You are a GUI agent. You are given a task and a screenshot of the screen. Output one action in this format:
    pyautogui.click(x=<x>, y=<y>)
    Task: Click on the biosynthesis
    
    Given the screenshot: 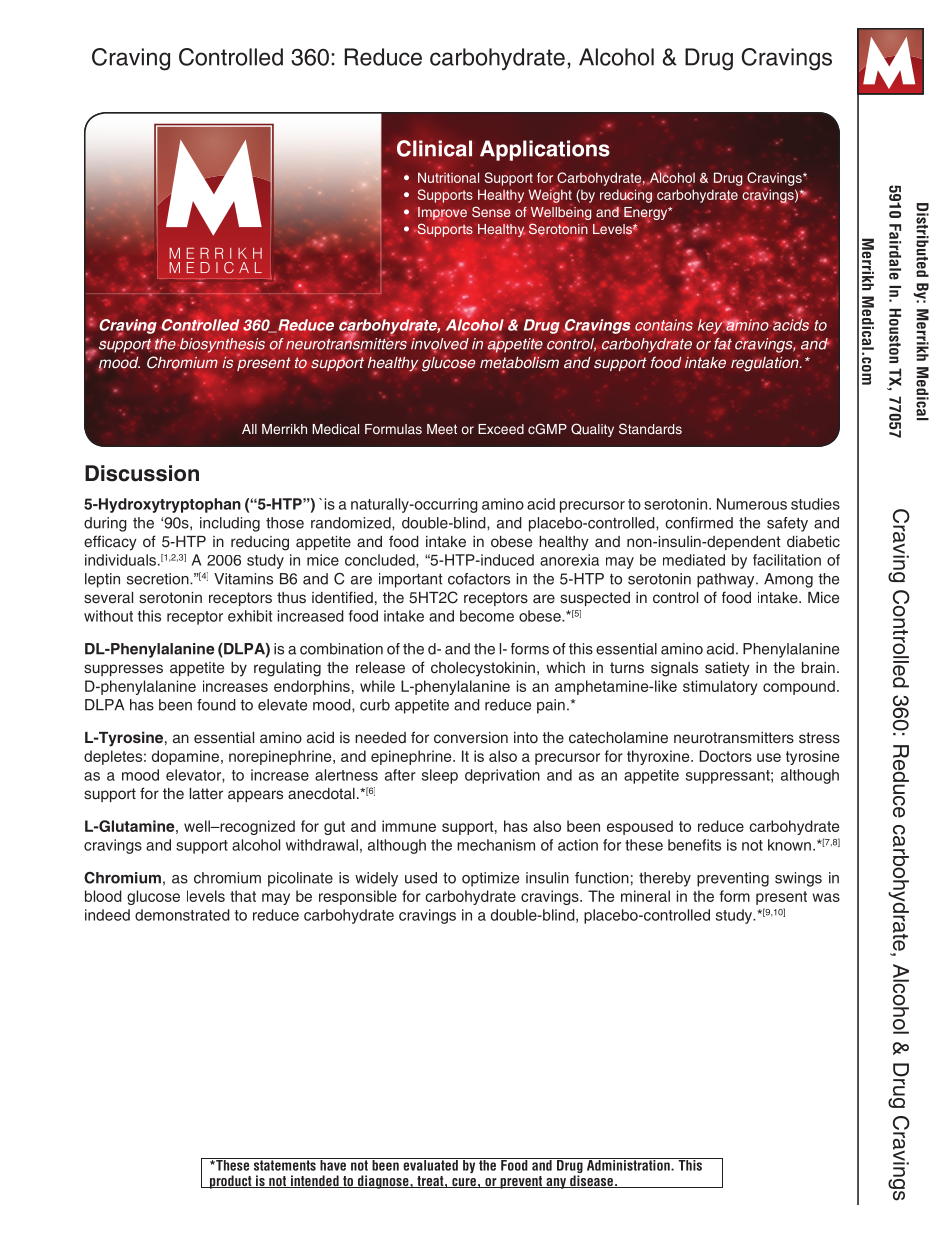 What is the action you would take?
    pyautogui.click(x=221, y=346)
